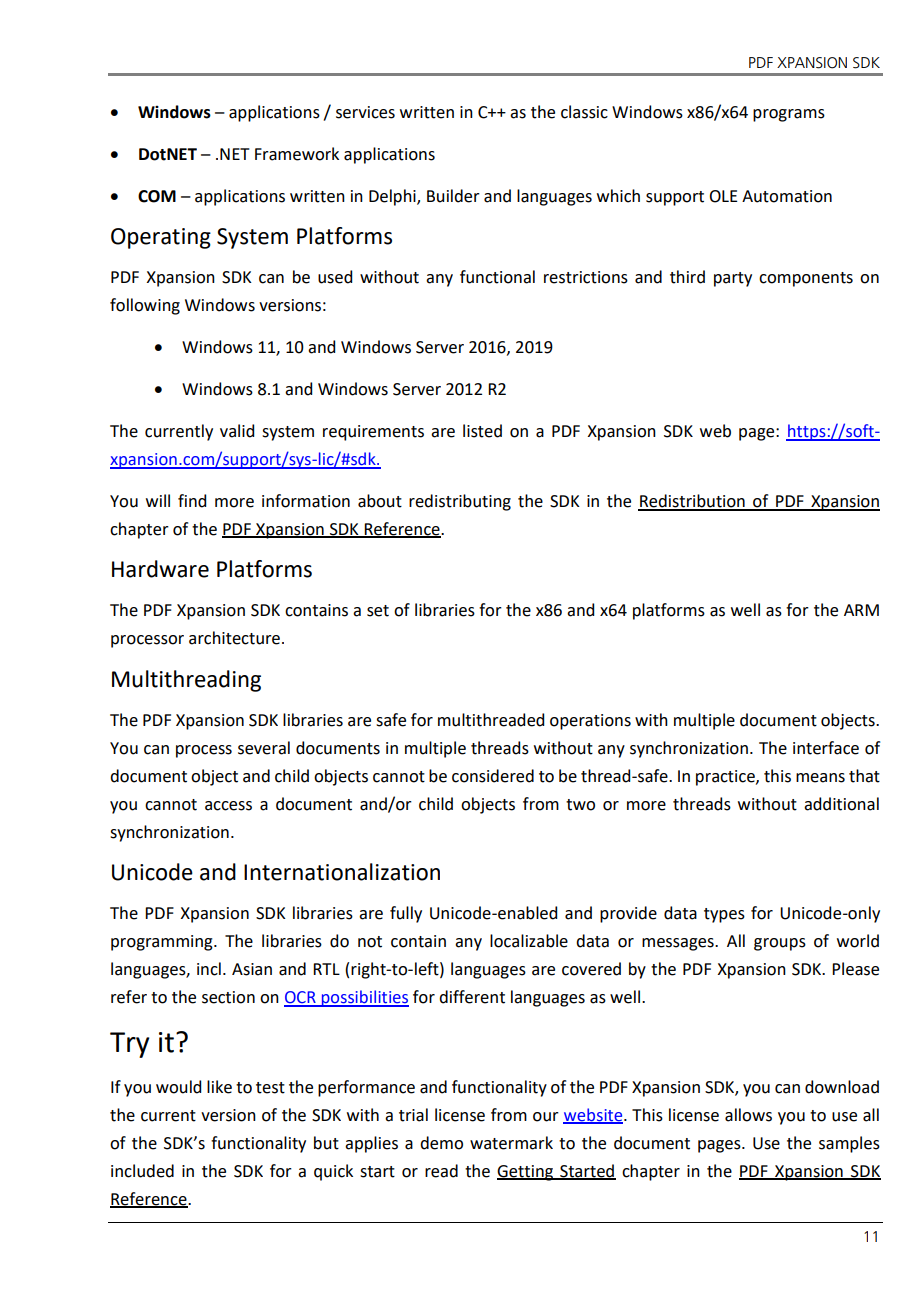 The image size is (924, 1308). Describe the element at coordinates (453, 196) in the image. I see `Builder` at that location.
